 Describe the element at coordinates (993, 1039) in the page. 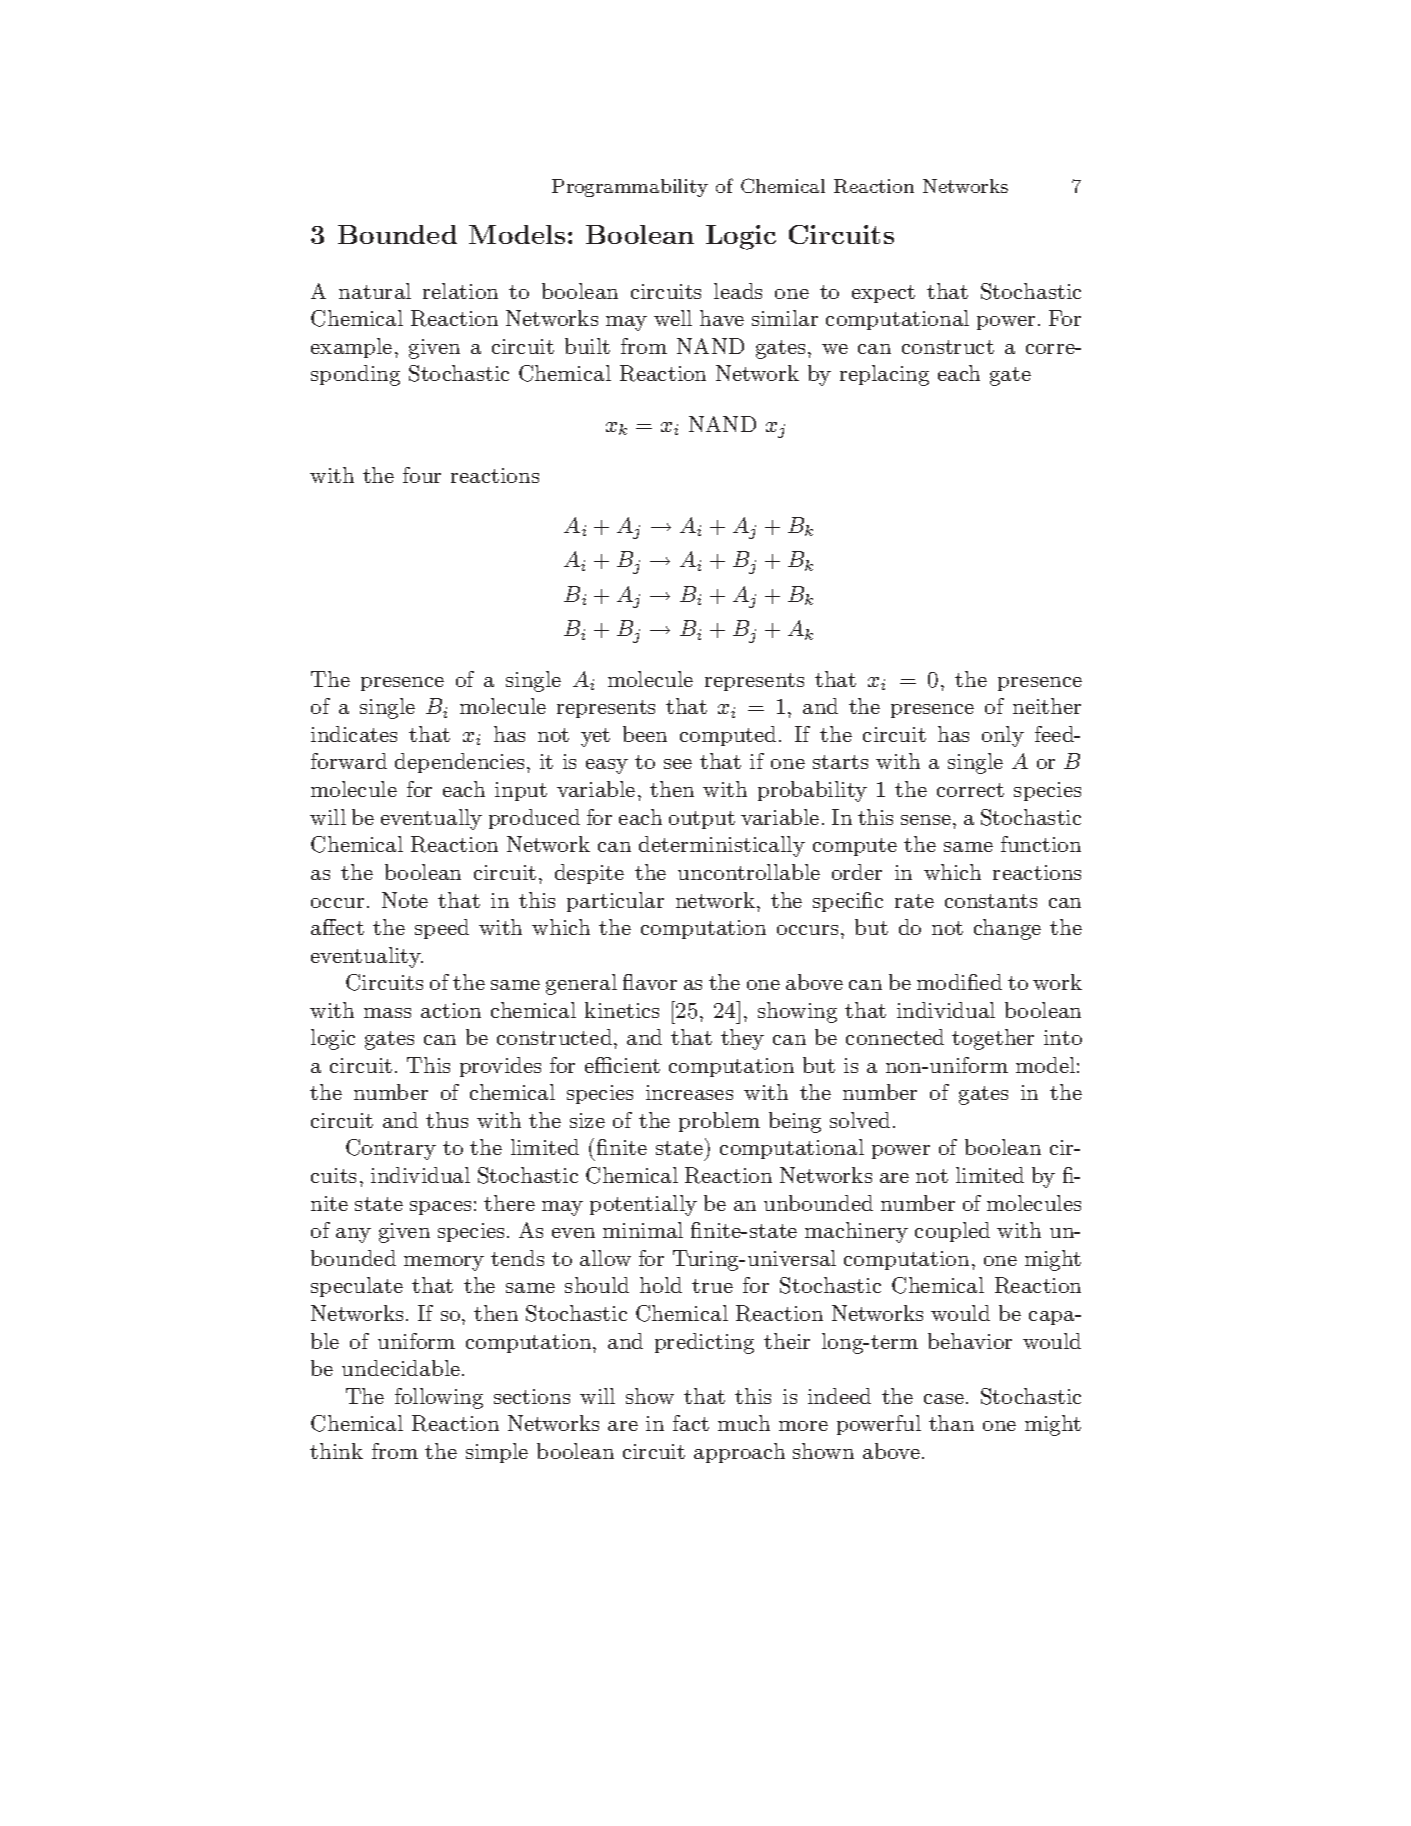

I see `together` at that location.
